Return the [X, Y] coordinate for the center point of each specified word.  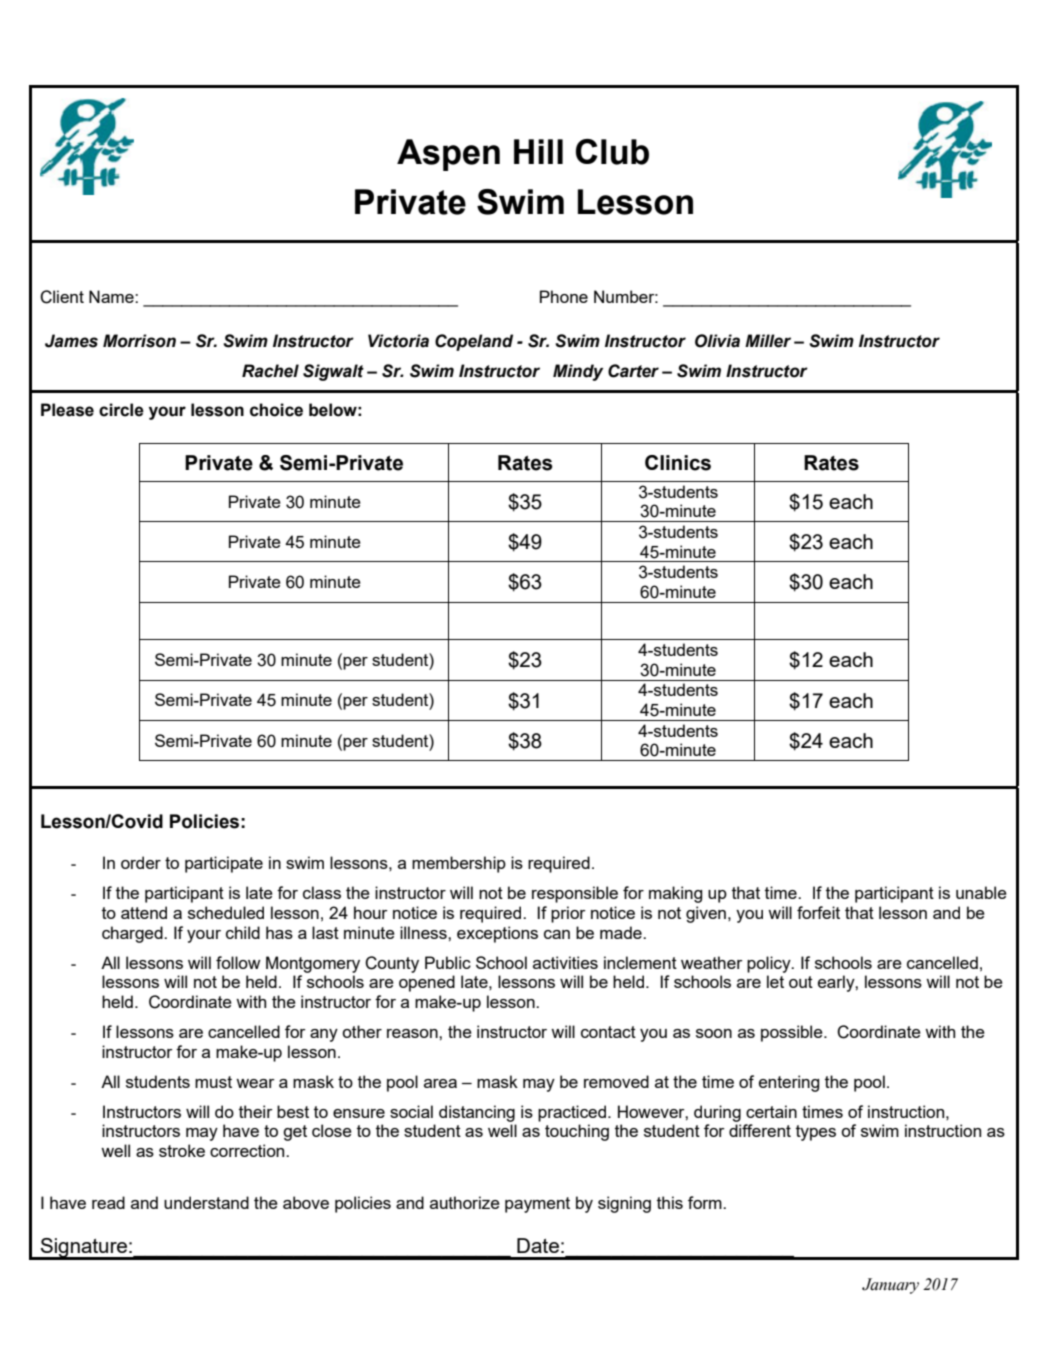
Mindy [578, 372]
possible [793, 1033]
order [141, 862]
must [213, 1082]
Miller [768, 341]
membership [459, 864]
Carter [633, 371]
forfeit [818, 912]
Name [112, 296]
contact [608, 1032]
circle [121, 410]
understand [206, 1202]
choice [276, 410]
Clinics [678, 463]
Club [612, 152]
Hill [538, 151]
